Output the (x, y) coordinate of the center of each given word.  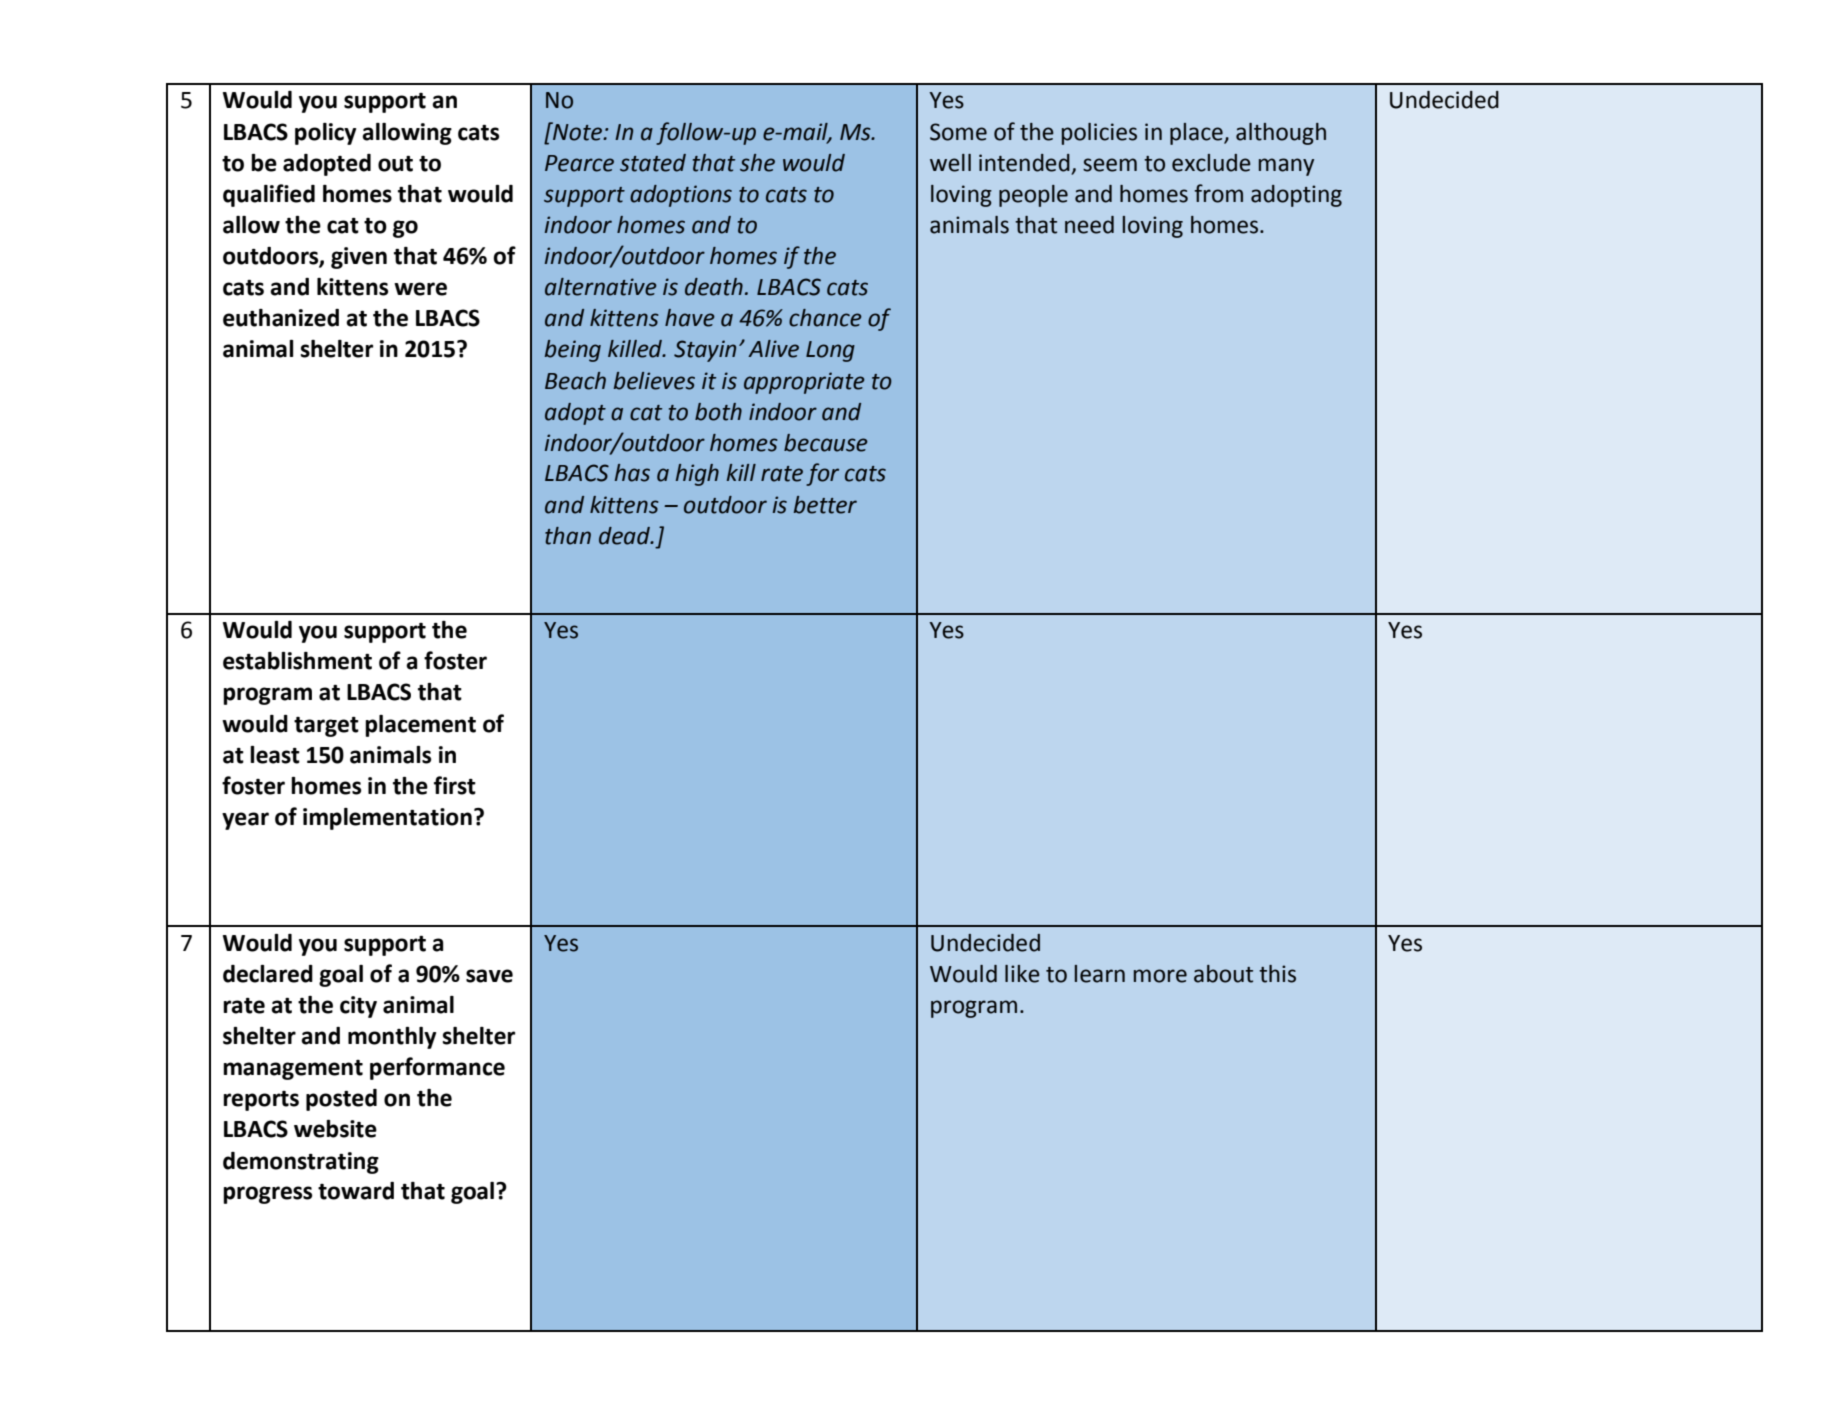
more (1160, 976)
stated (653, 163)
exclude (1211, 163)
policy (325, 134)
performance (437, 1068)
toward (356, 1191)
